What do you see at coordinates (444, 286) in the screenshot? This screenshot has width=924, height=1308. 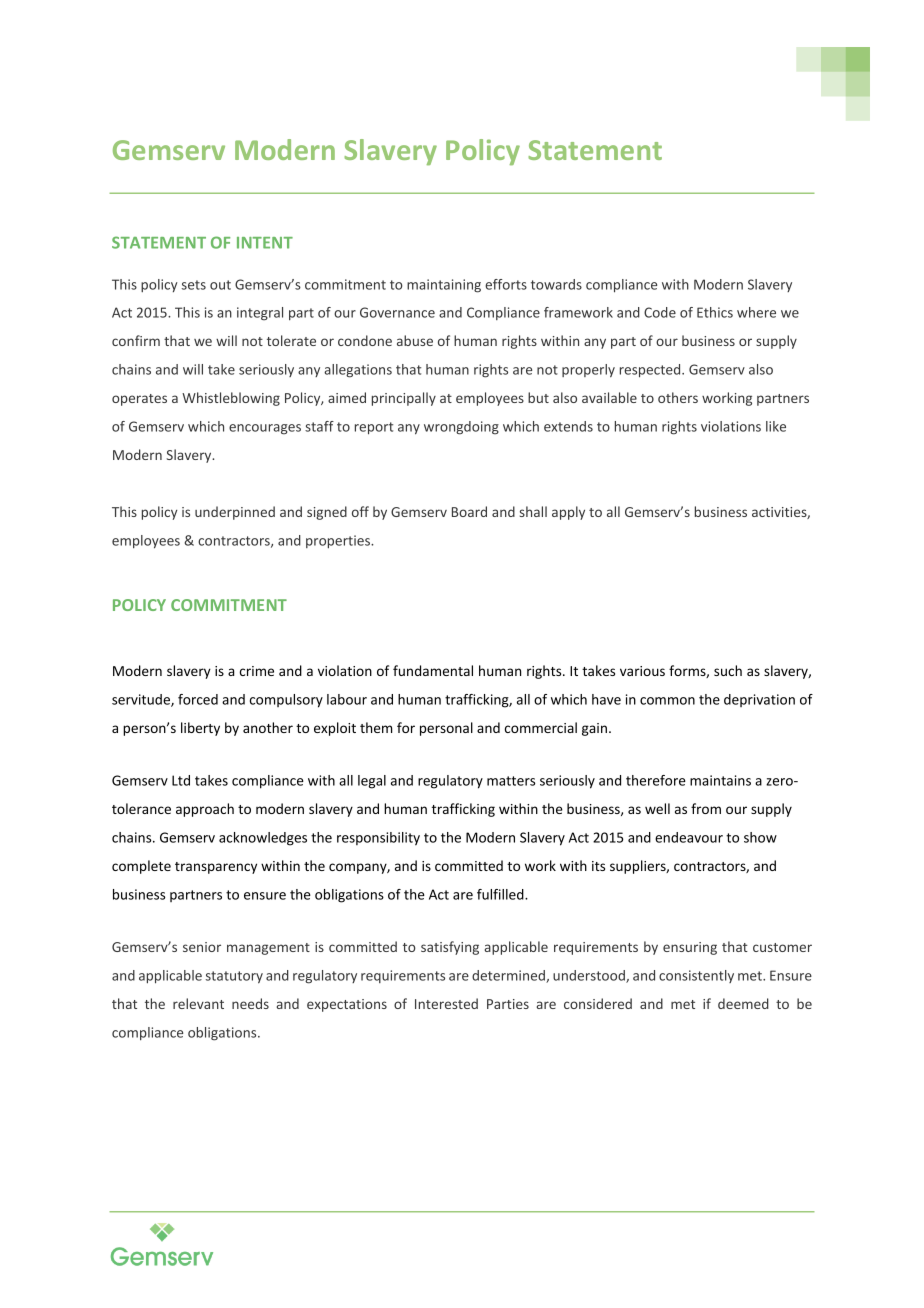 I see `maintaining` at bounding box center [444, 286].
